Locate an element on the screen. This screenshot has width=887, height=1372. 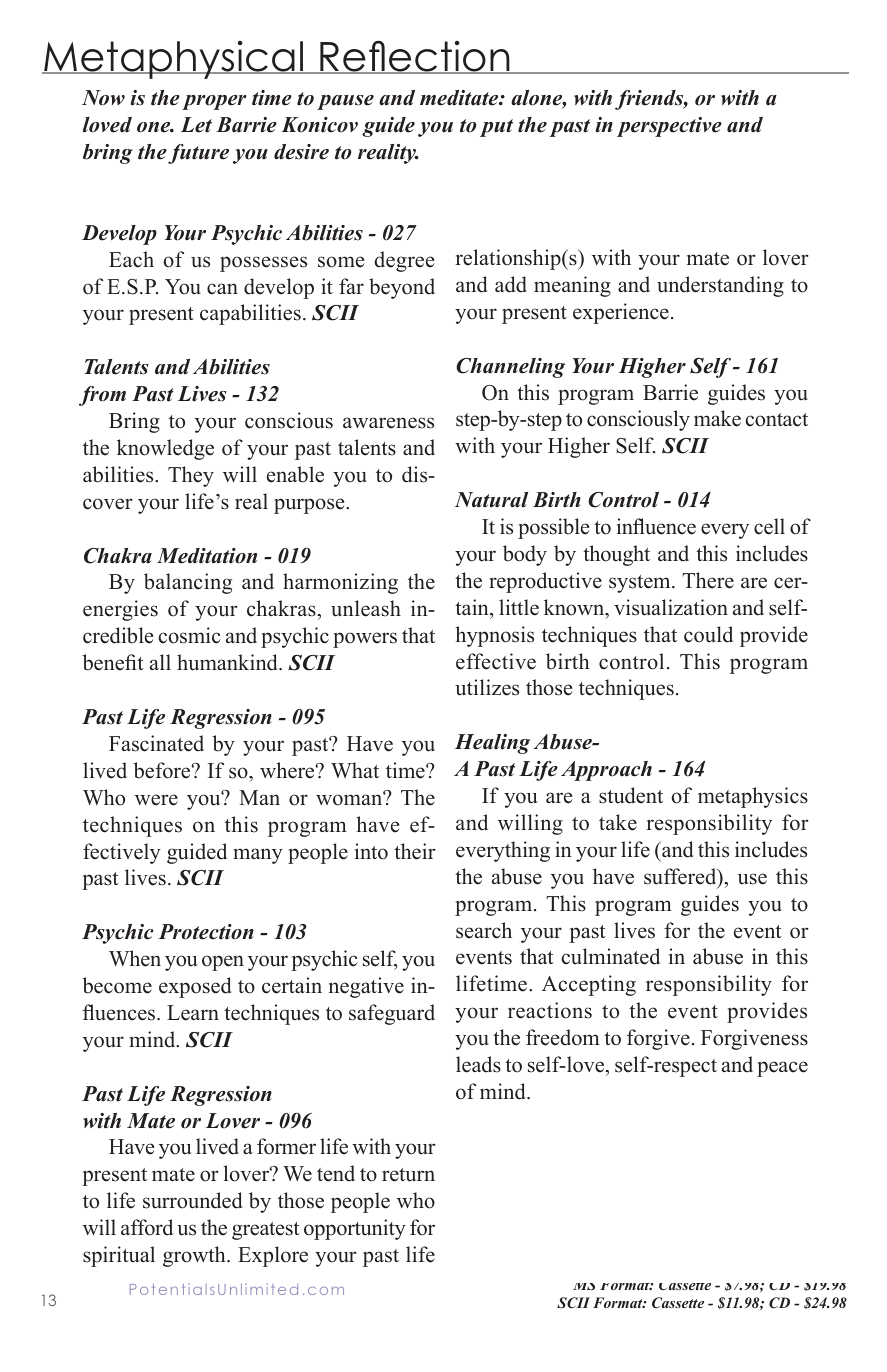
were is located at coordinates (156, 800).
